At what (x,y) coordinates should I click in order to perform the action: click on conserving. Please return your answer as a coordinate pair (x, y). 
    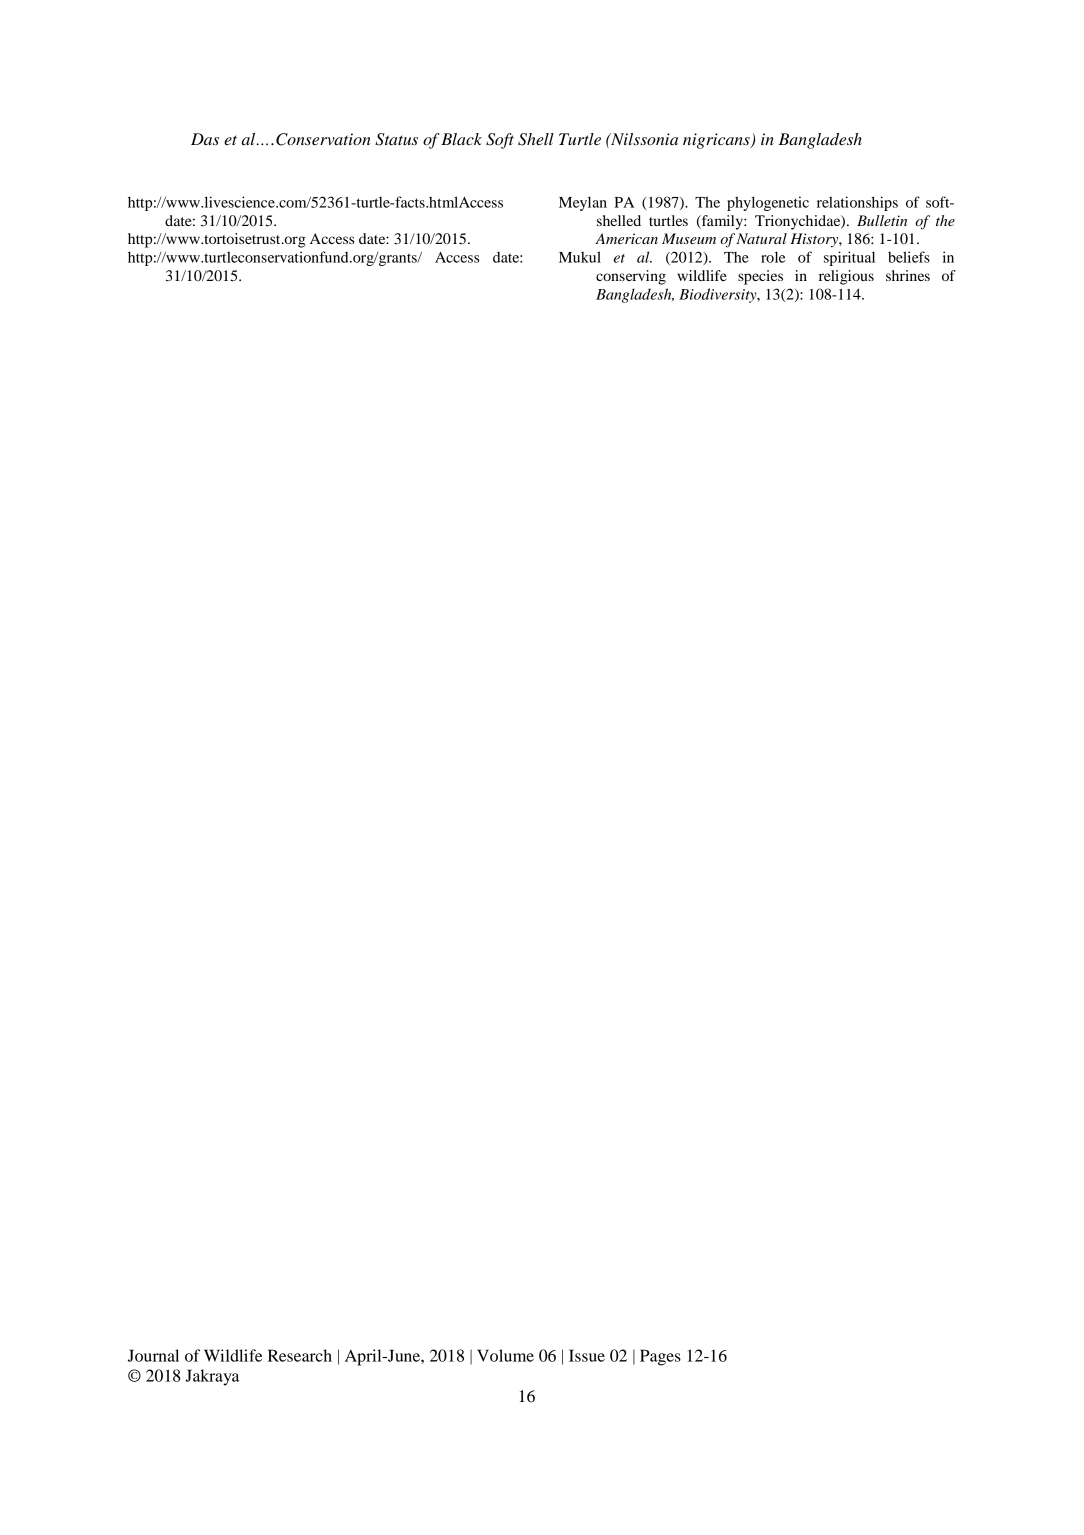
    Looking at the image, I should click on (631, 277).
